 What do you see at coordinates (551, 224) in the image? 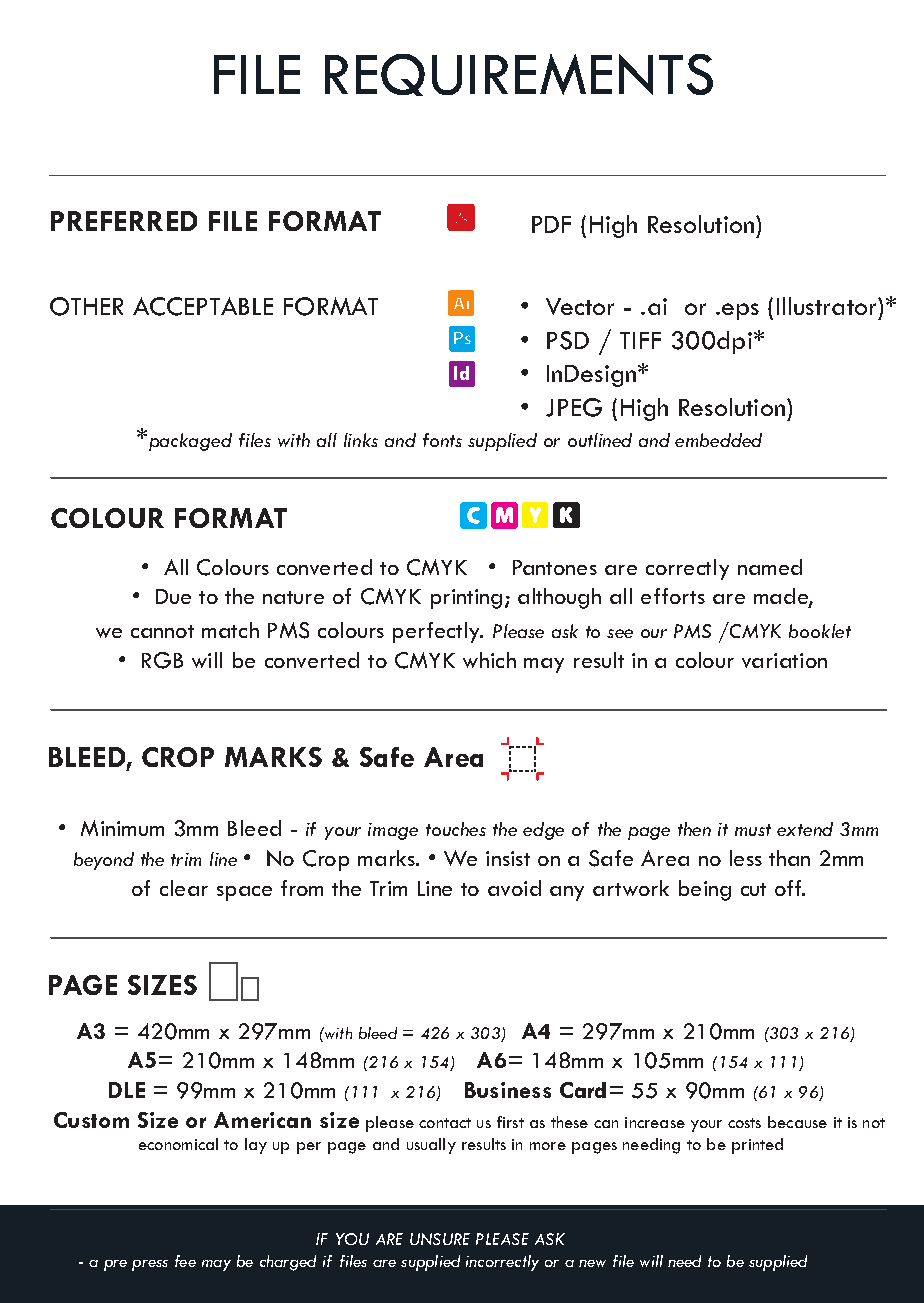
I see `PDF` at bounding box center [551, 224].
